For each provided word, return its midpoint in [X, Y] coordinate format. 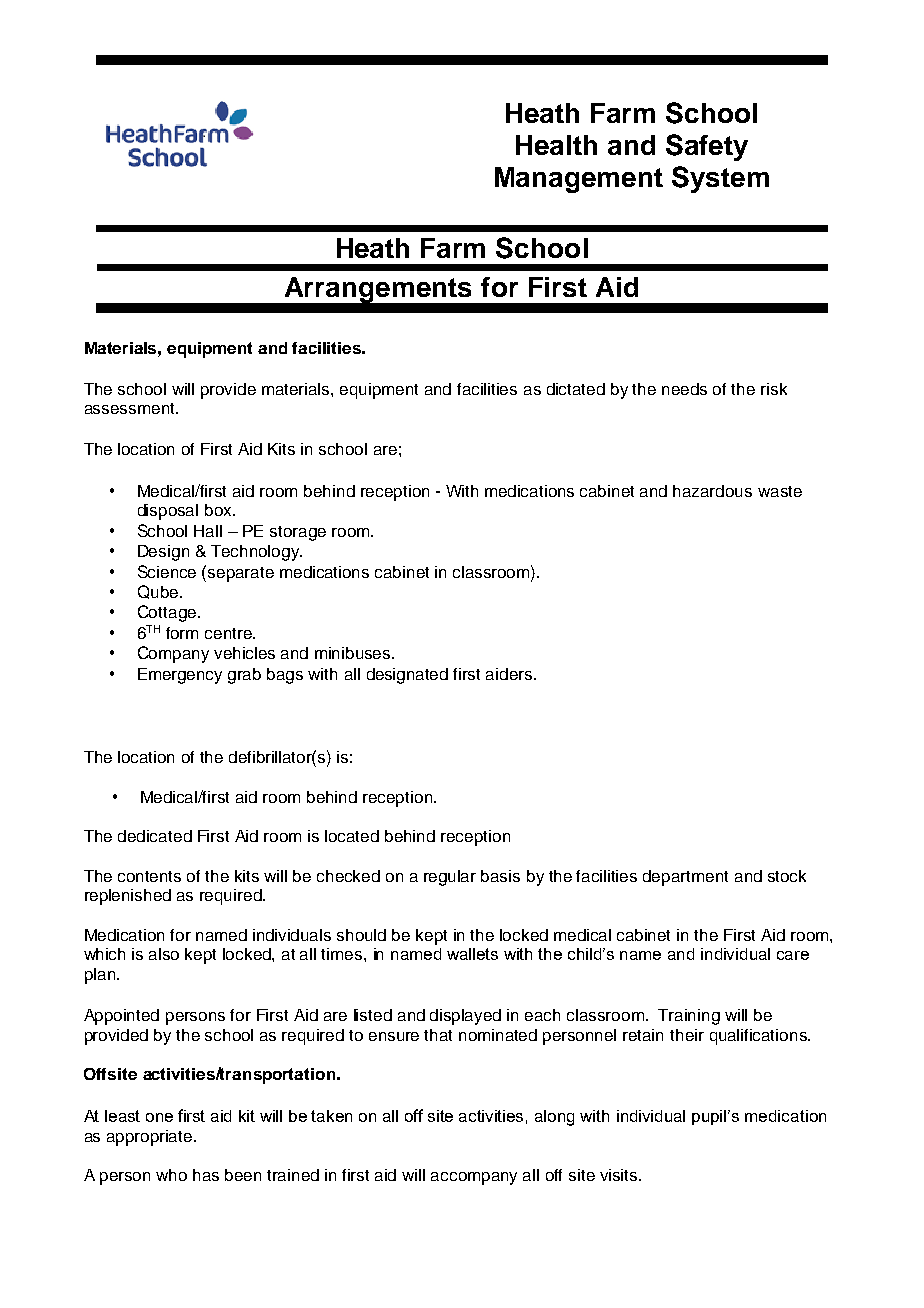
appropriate [151, 1138]
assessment [131, 408]
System [720, 179]
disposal [168, 512]
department [685, 878]
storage [298, 533]
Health [556, 145]
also [164, 954]
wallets [472, 954]
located [352, 836]
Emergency [180, 676]
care [793, 955]
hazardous [712, 491]
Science [167, 571]
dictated [576, 389]
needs [684, 389]
